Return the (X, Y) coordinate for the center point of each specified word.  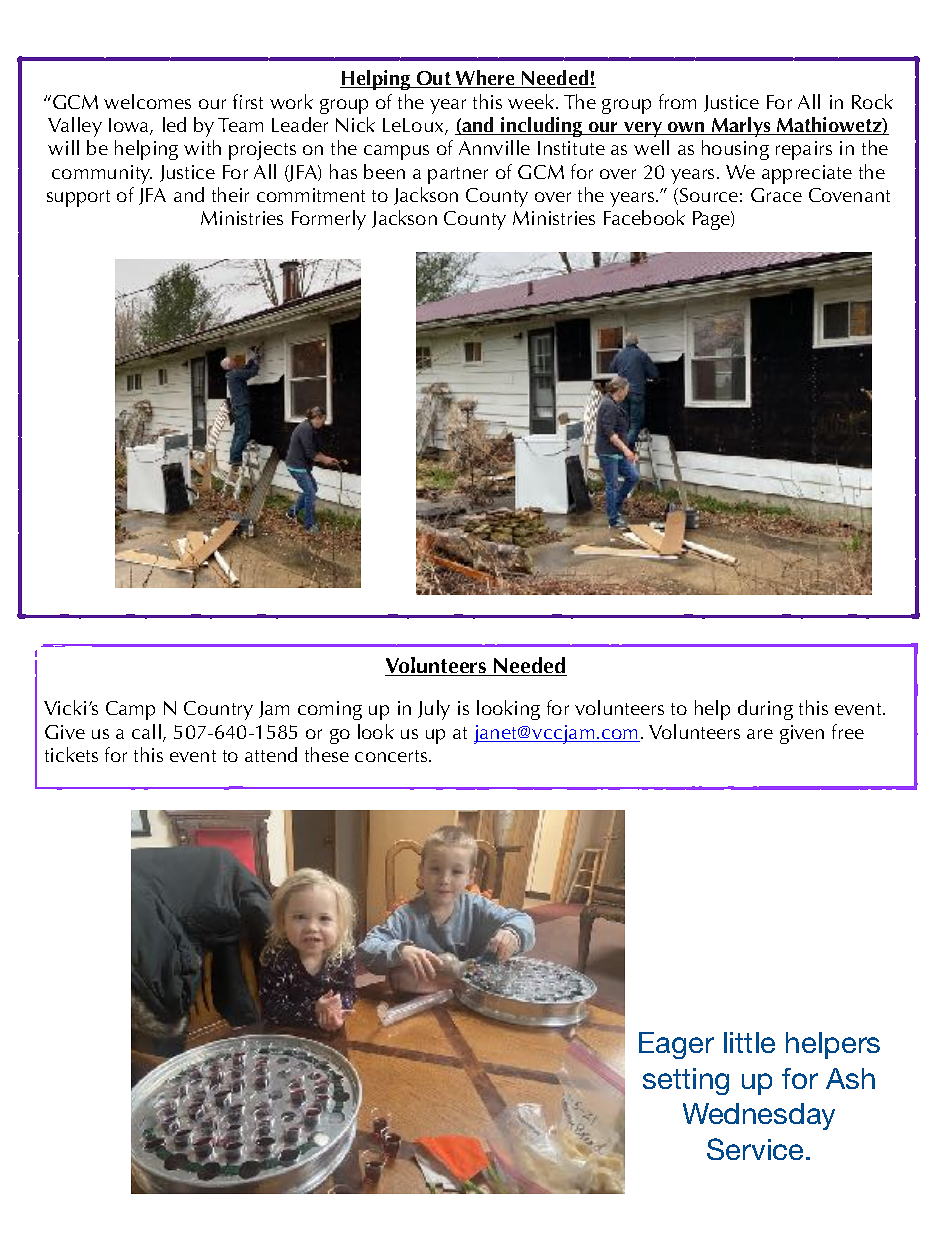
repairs (804, 150)
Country (218, 710)
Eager (676, 1045)
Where (485, 79)
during (765, 710)
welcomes (147, 101)
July (434, 710)
